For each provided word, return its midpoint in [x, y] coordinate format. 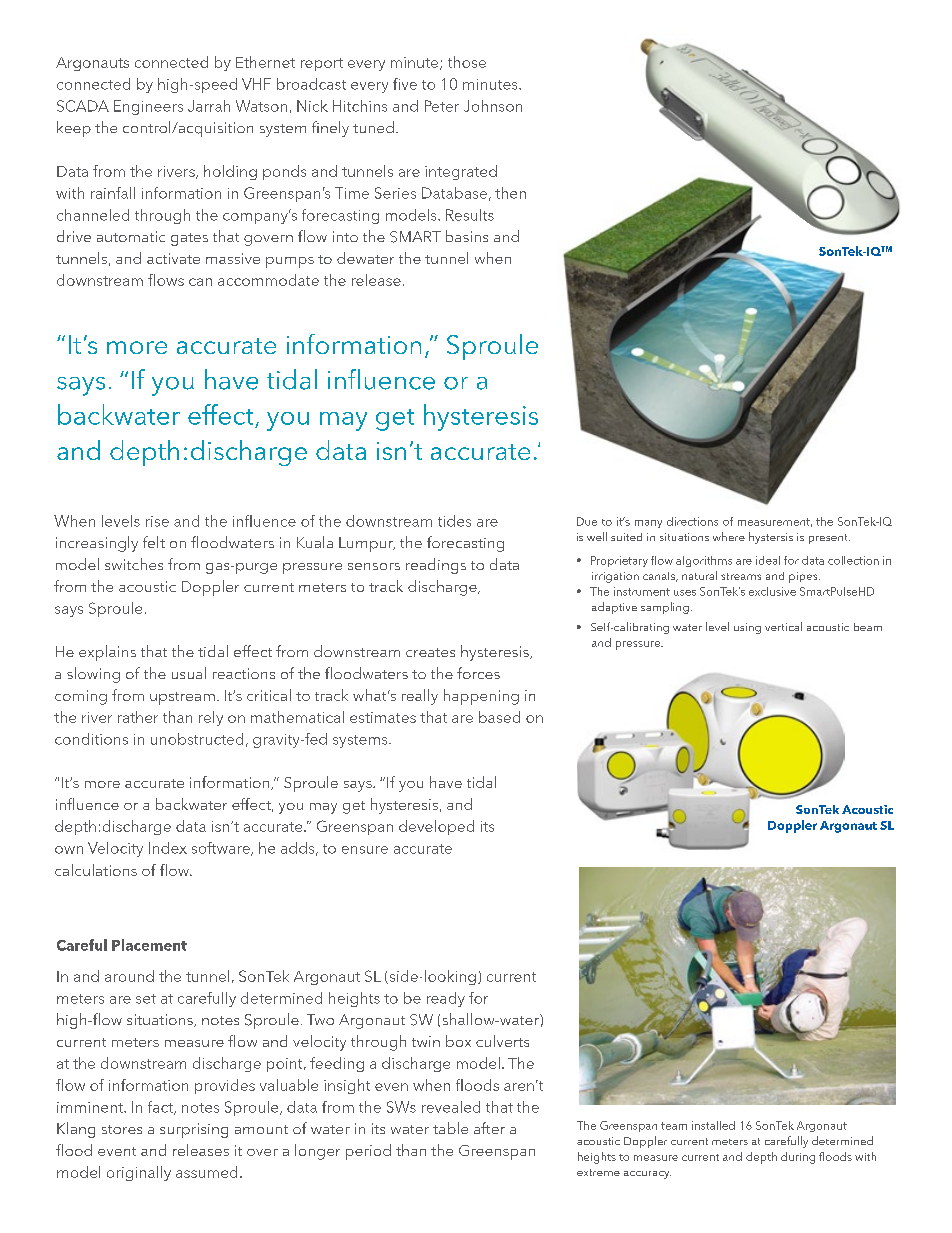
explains [107, 653]
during [798, 1158]
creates [430, 652]
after [489, 1128]
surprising [194, 1130]
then [510, 193]
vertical [783, 626]
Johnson [493, 106]
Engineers [148, 107]
